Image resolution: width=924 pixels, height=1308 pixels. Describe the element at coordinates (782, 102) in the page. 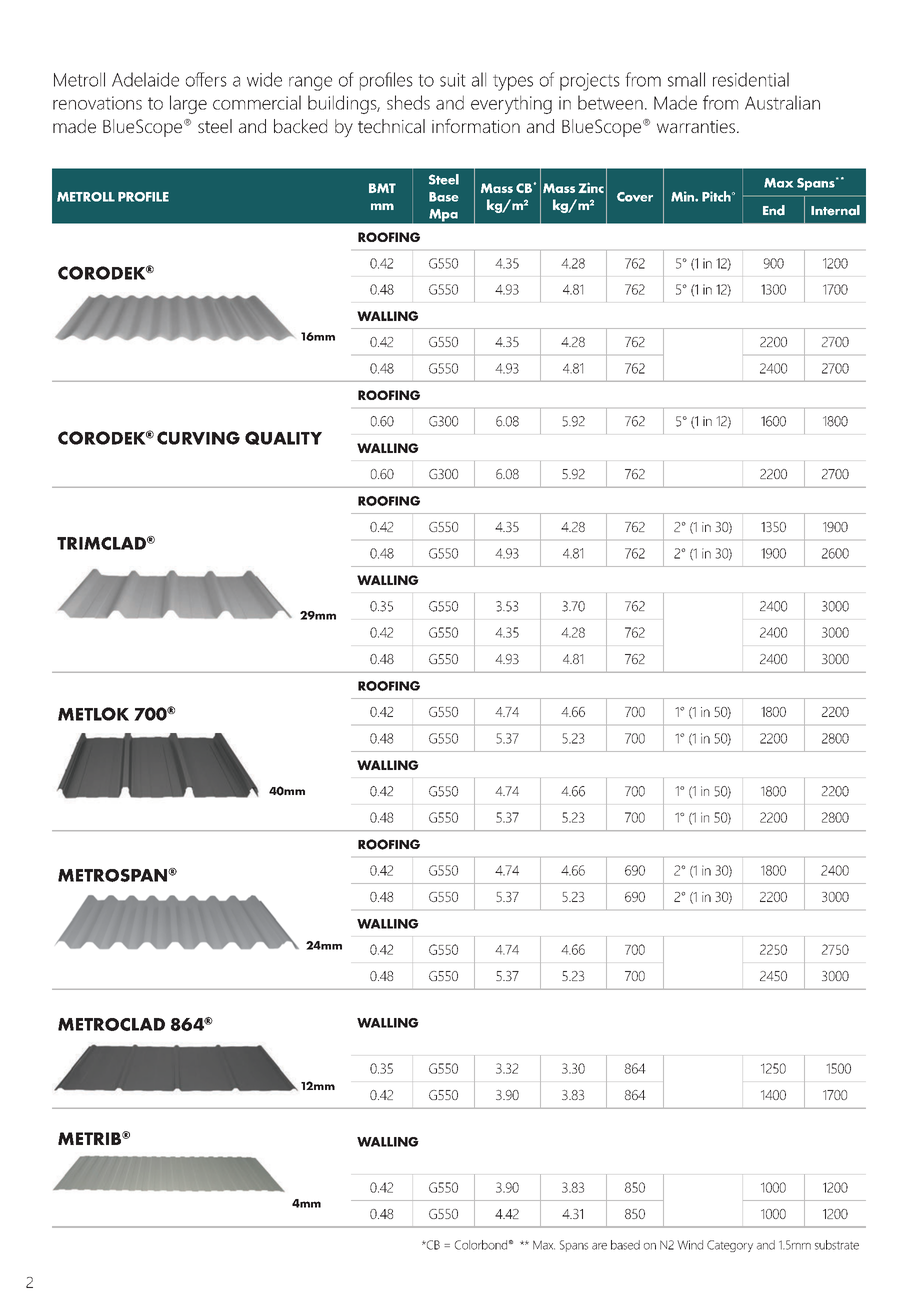

I see `Australian` at that location.
